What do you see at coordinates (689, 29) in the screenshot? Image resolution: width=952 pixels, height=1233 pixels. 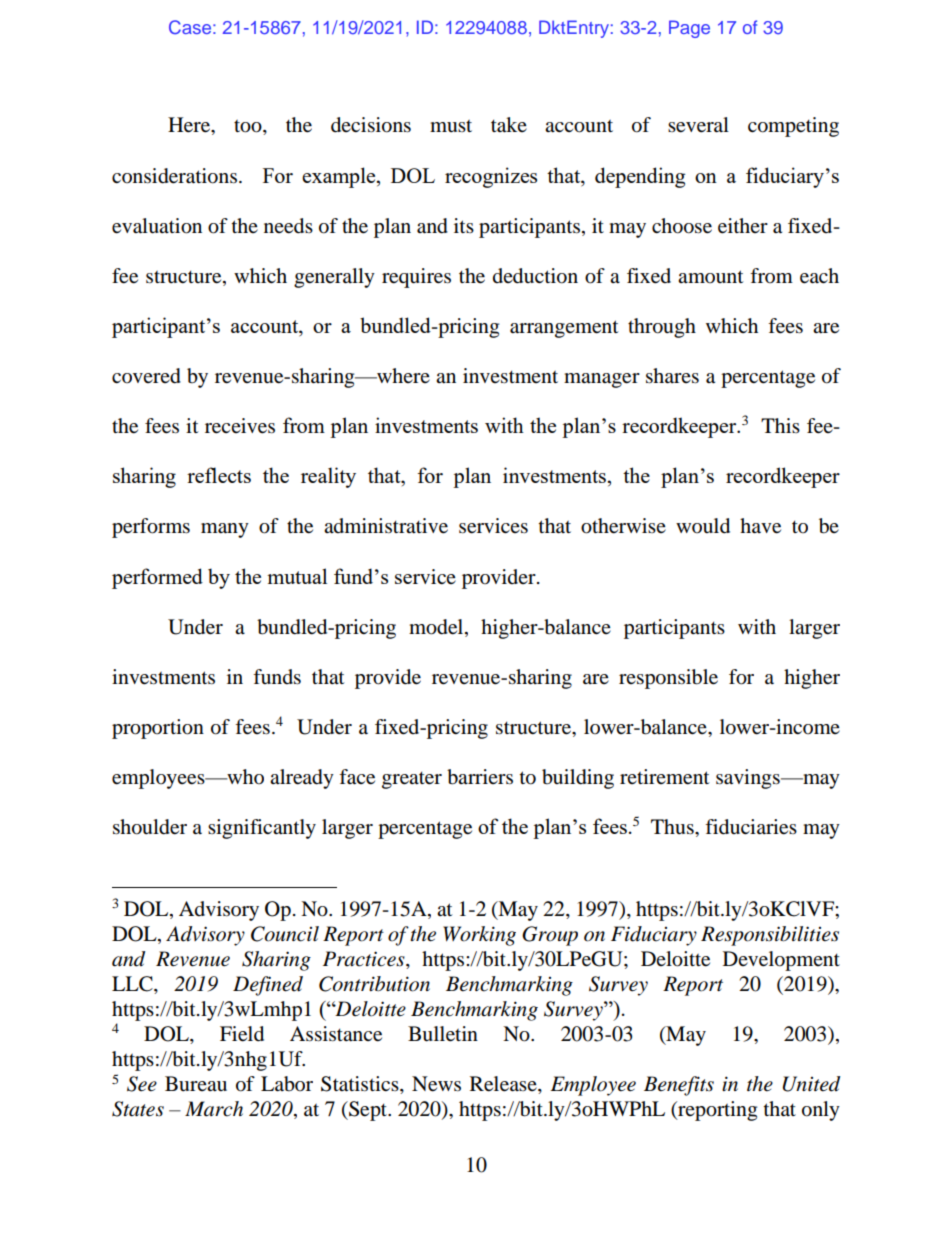 I see `Page` at bounding box center [689, 29].
